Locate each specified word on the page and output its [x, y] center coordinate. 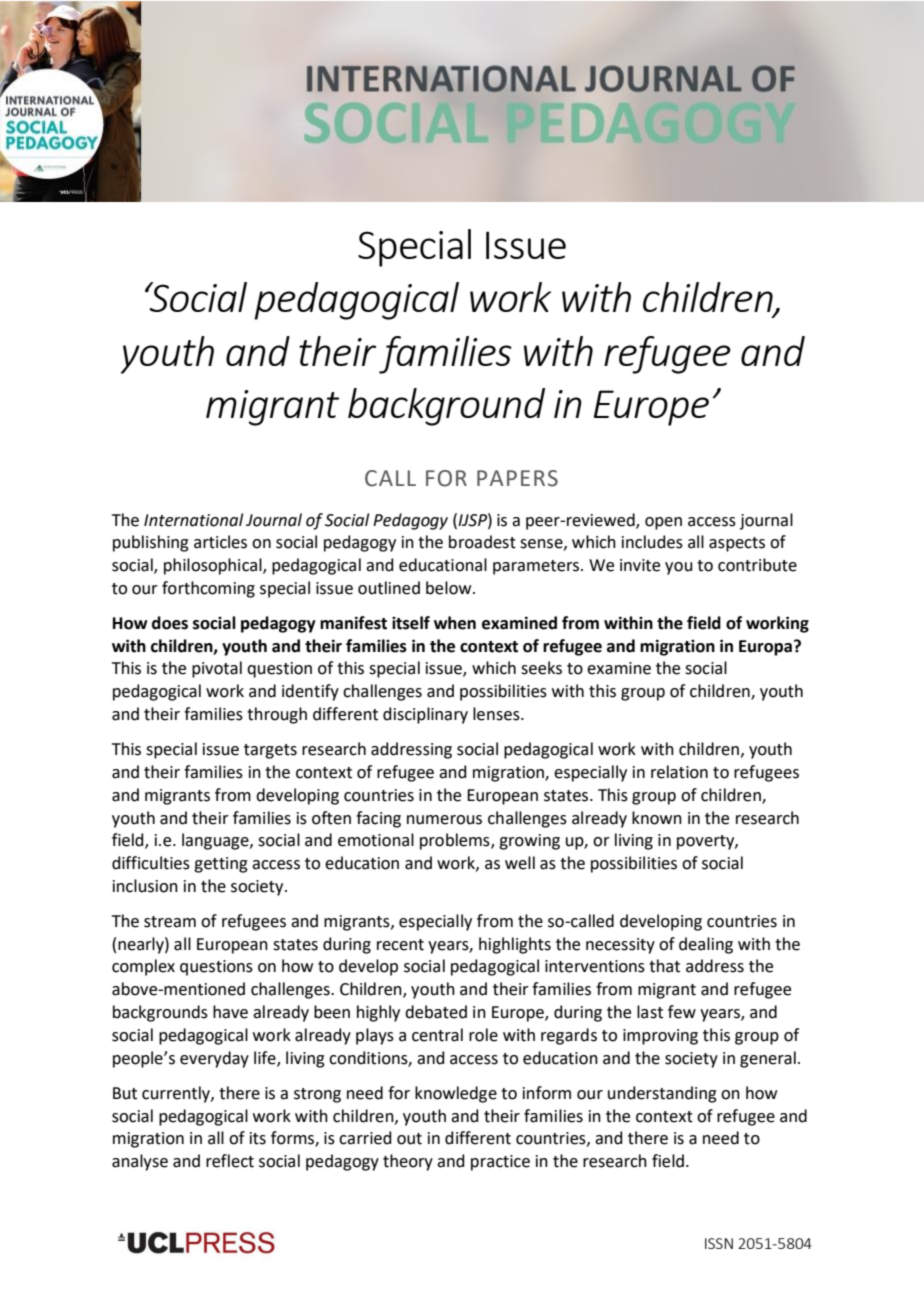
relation [679, 772]
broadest [482, 542]
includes [652, 542]
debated [436, 1012]
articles [220, 542]
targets [270, 751]
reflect [230, 1161]
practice [500, 1163]
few [682, 1012]
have [230, 1012]
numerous [444, 820]
